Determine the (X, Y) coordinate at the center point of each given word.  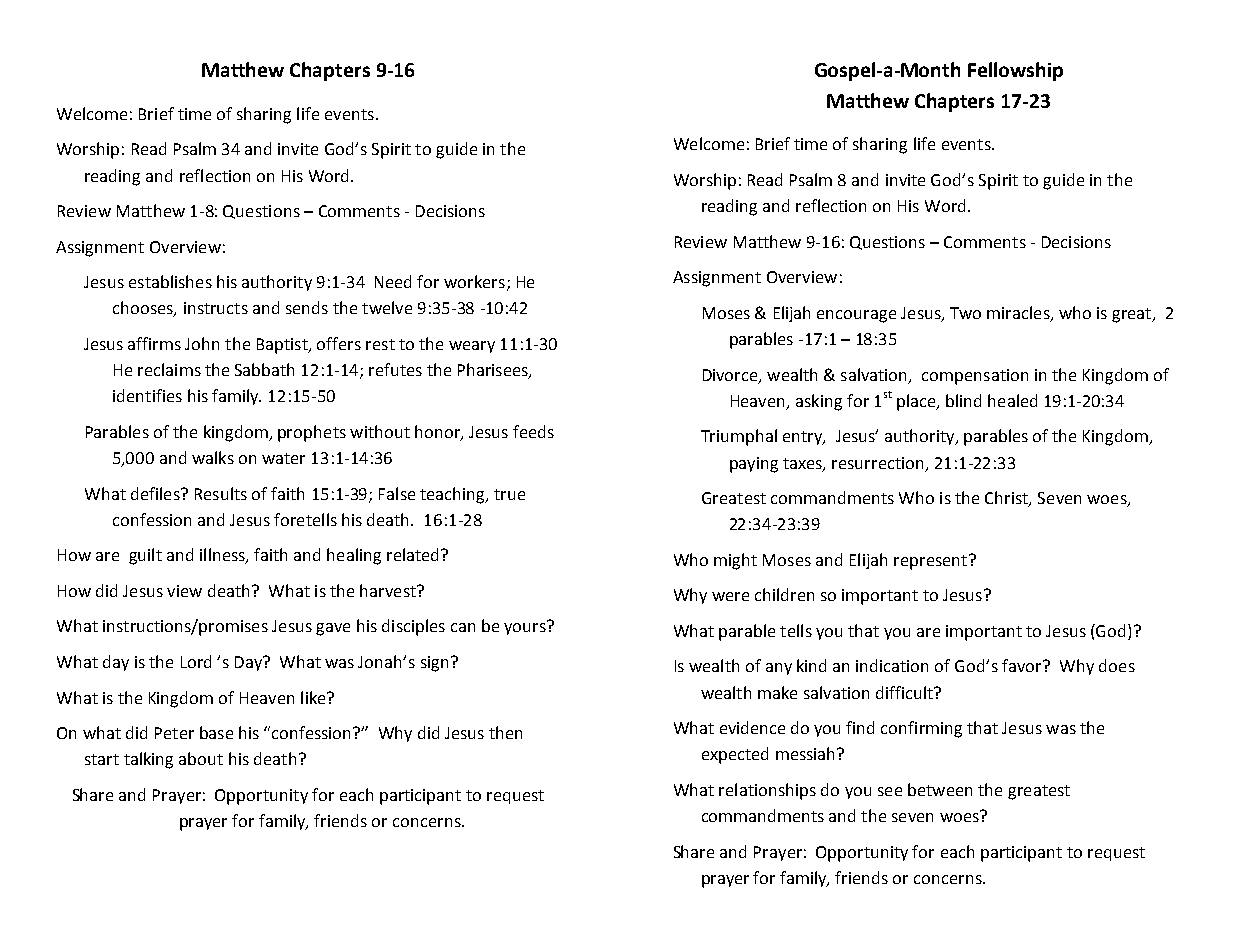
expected (735, 755)
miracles (1019, 313)
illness (223, 556)
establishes (170, 281)
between (940, 789)
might (735, 561)
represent (930, 562)
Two (965, 313)
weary (472, 347)
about (201, 758)
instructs (216, 308)
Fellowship (1015, 71)
